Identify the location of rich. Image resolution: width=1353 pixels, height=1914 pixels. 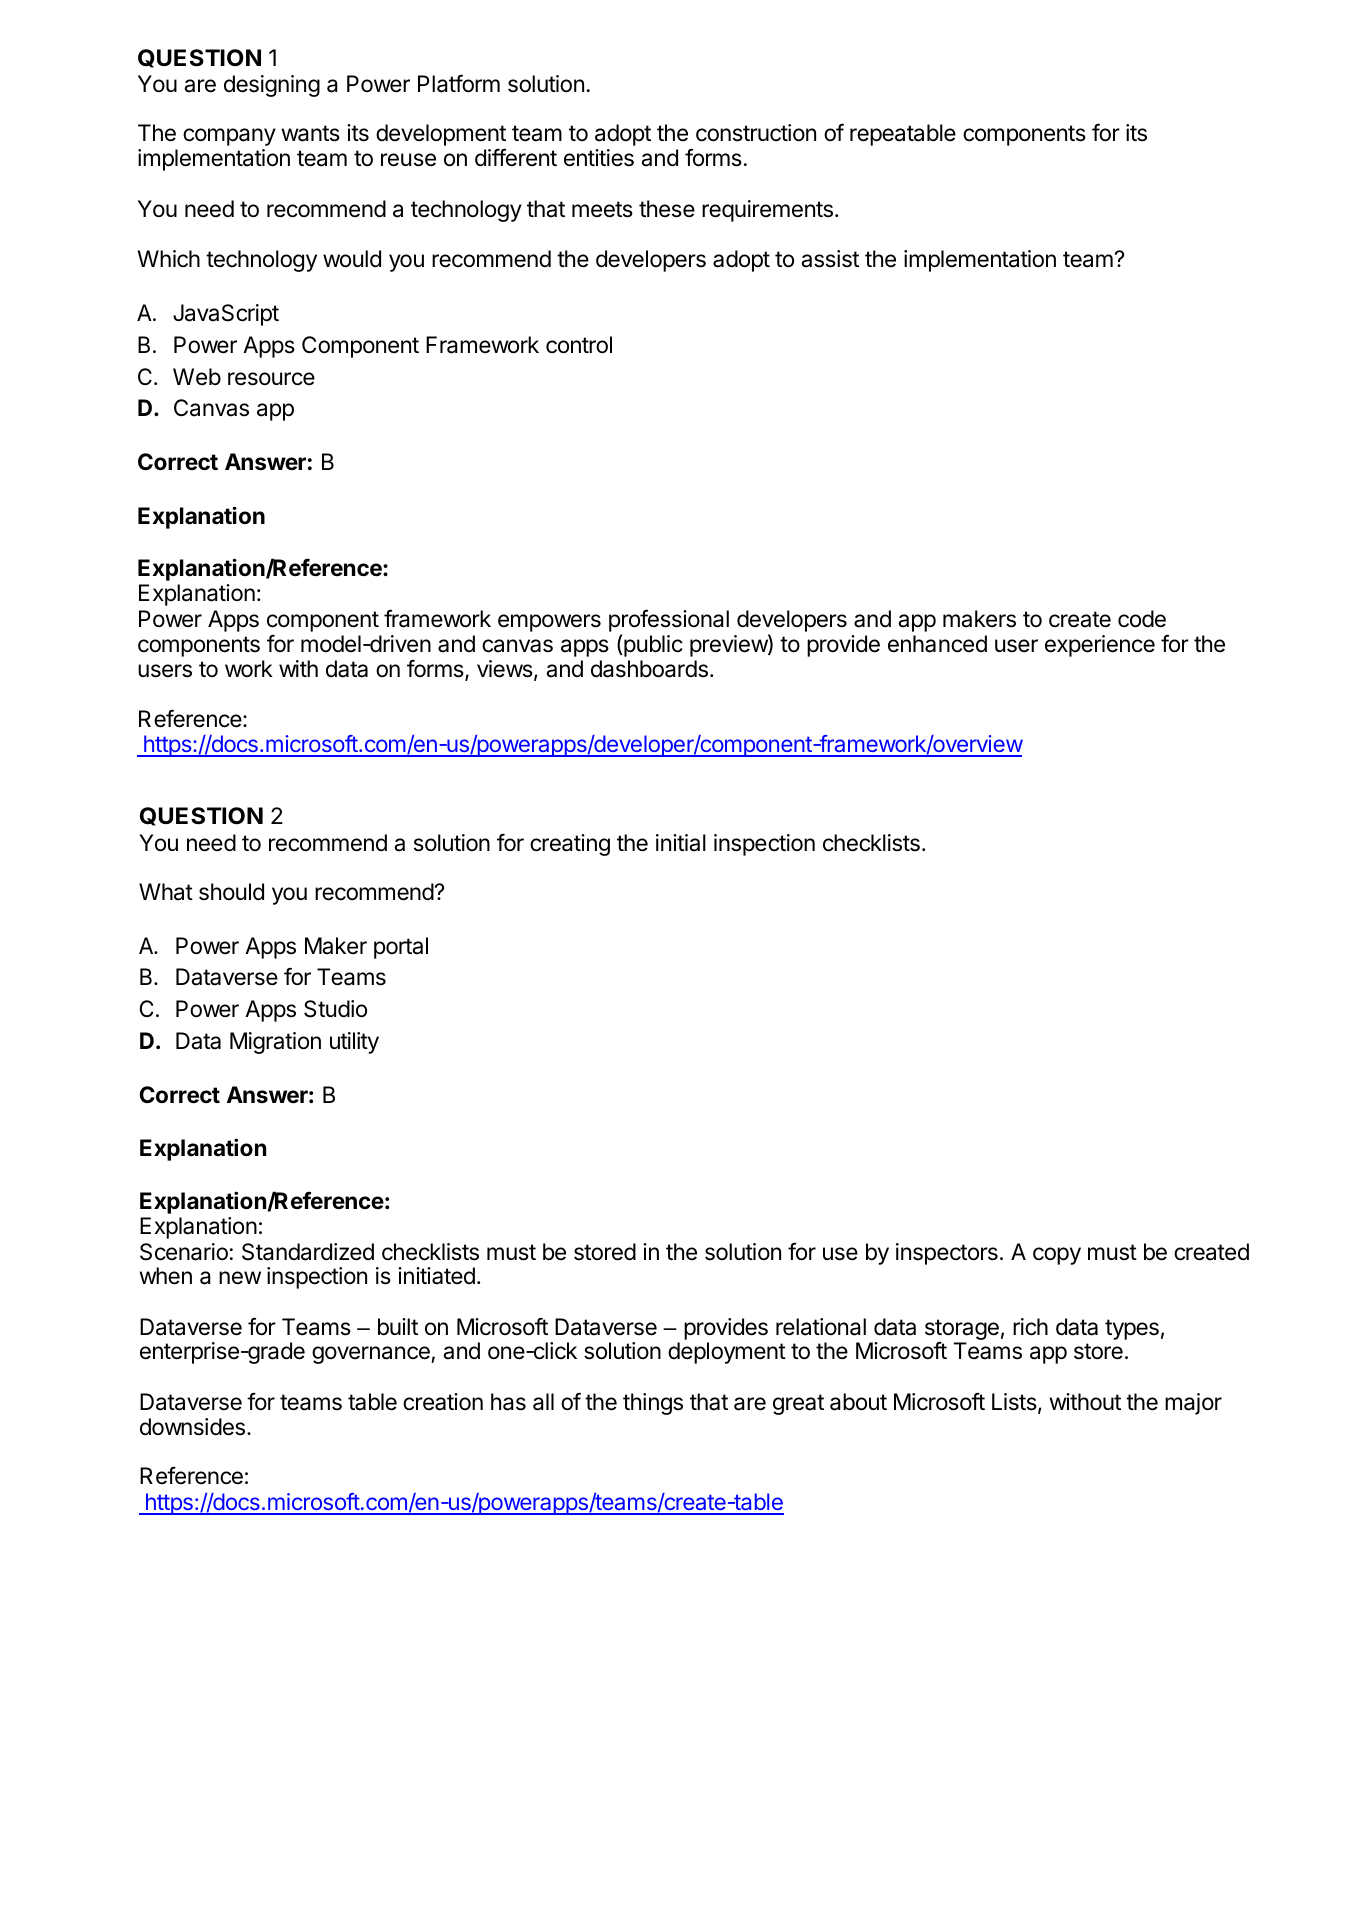
(1030, 1327).
